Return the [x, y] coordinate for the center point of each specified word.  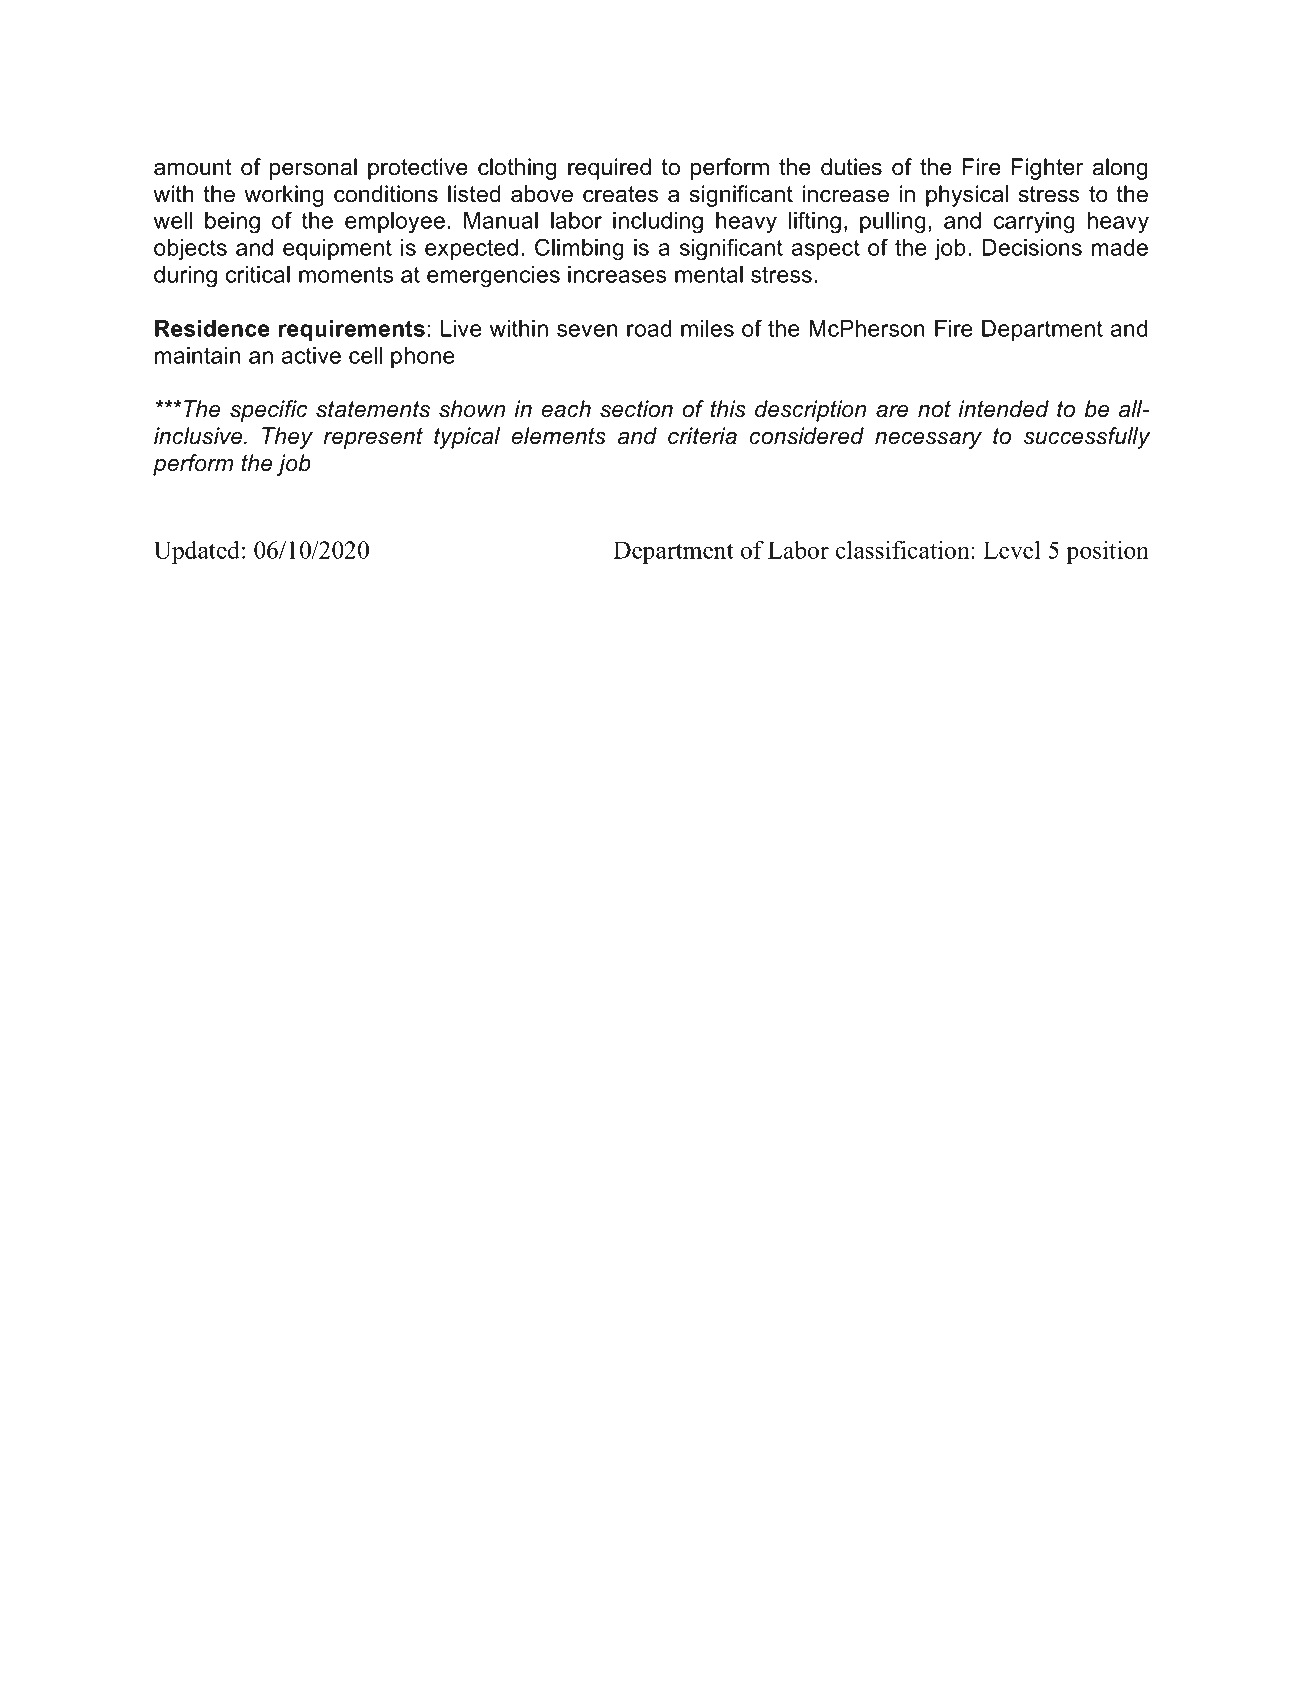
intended [1003, 409]
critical [258, 274]
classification [904, 550]
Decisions [1032, 247]
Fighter [1048, 169]
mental [709, 274]
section [636, 409]
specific [268, 411]
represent [373, 438]
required [609, 169]
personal [313, 169]
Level [1012, 550]
